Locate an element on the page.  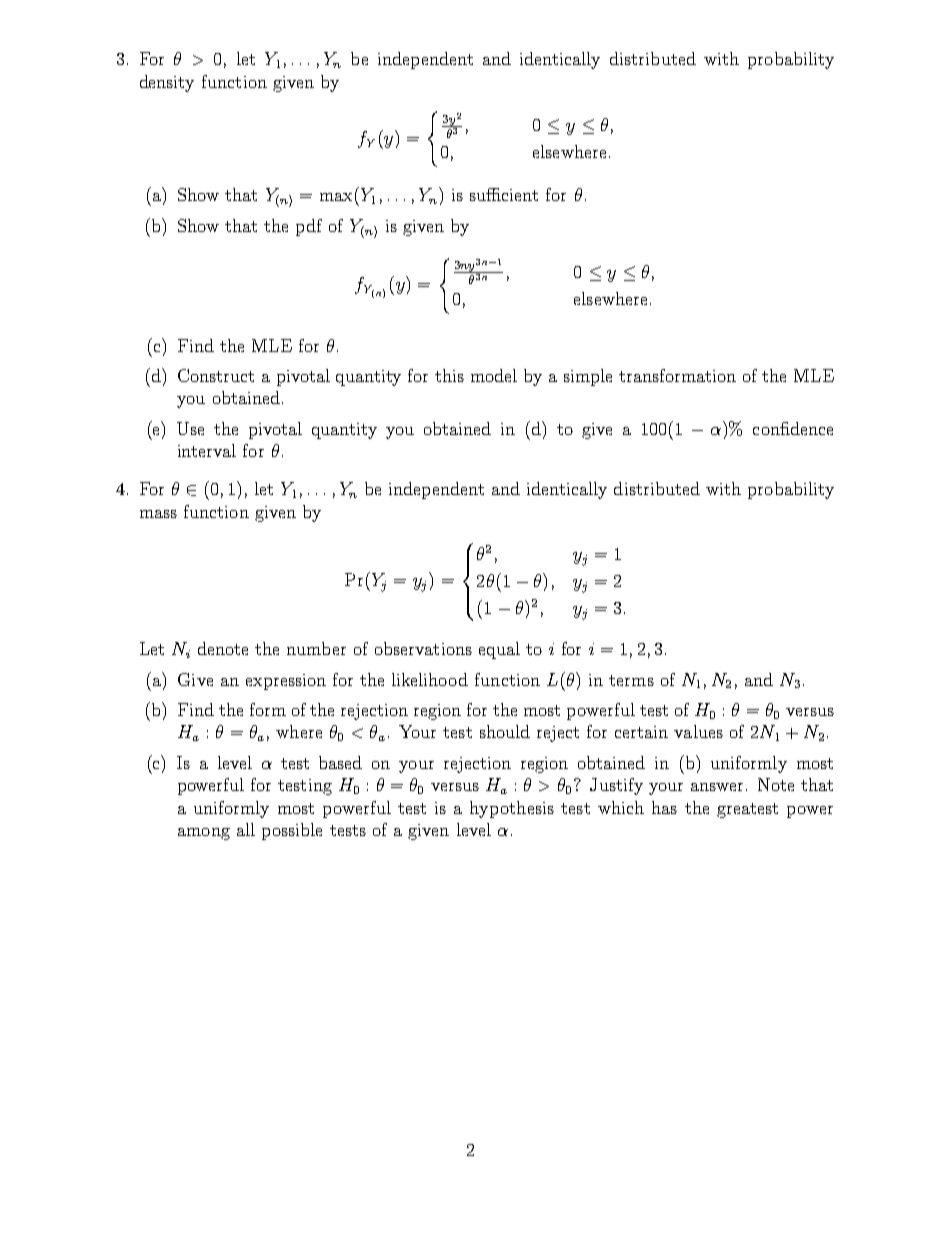
Construct is located at coordinates (216, 375).
